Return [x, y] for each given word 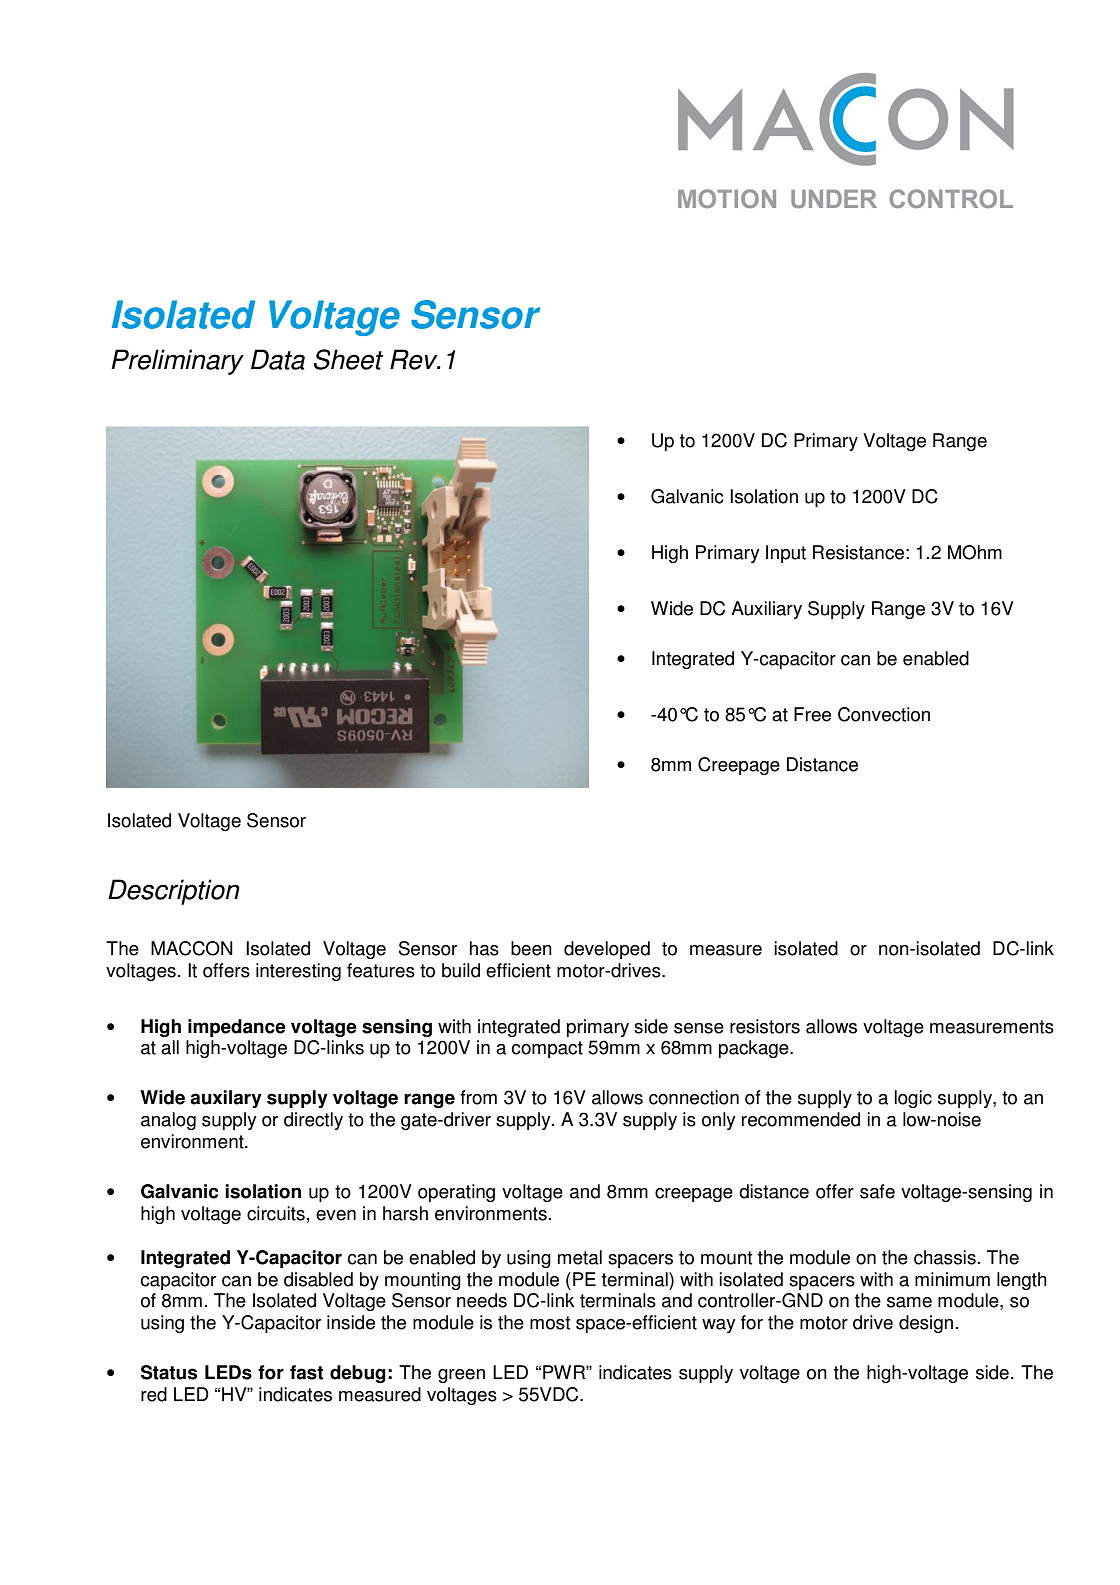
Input [786, 554]
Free [812, 714]
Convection [884, 714]
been [531, 948]
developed [607, 950]
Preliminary [177, 362]
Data [278, 359]
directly [313, 1121]
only [719, 1121]
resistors [765, 1026]
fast [306, 1372]
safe [877, 1191]
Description [174, 892]
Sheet [348, 359]
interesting [298, 972]
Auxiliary [766, 610]
